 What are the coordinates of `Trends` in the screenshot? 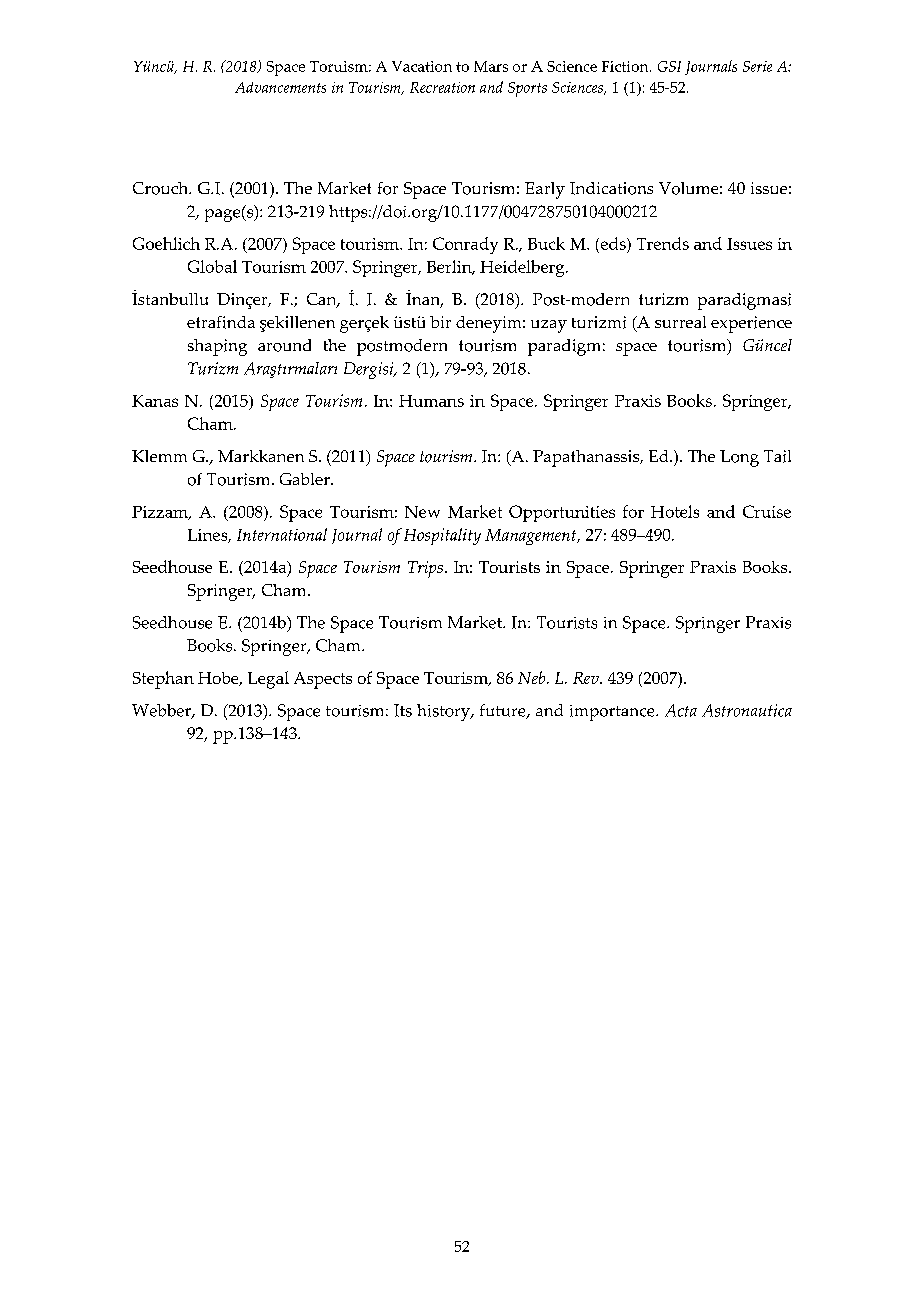 It's located at (663, 243).
